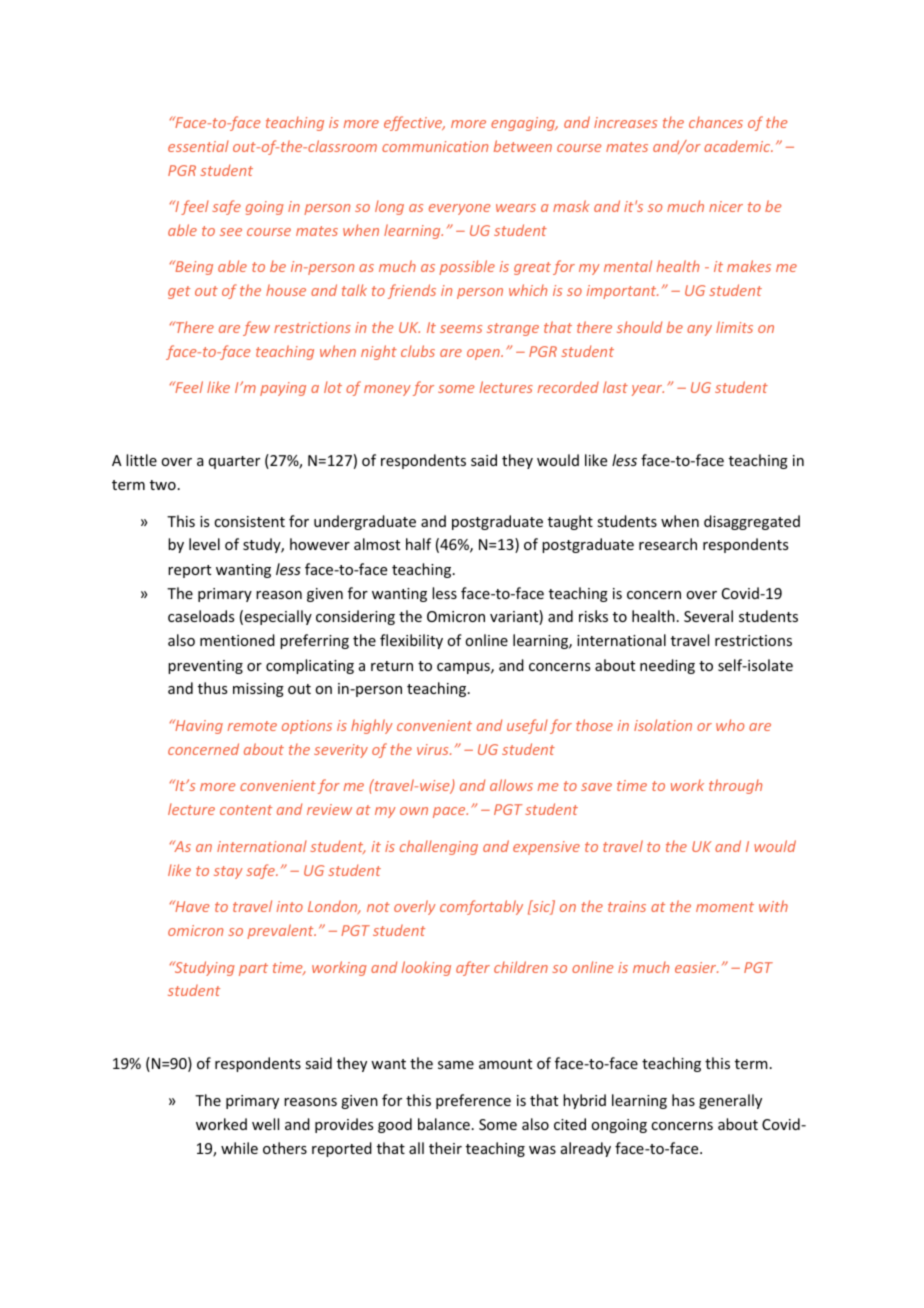 Image resolution: width=924 pixels, height=1308 pixels. I want to click on essential, so click(198, 146).
